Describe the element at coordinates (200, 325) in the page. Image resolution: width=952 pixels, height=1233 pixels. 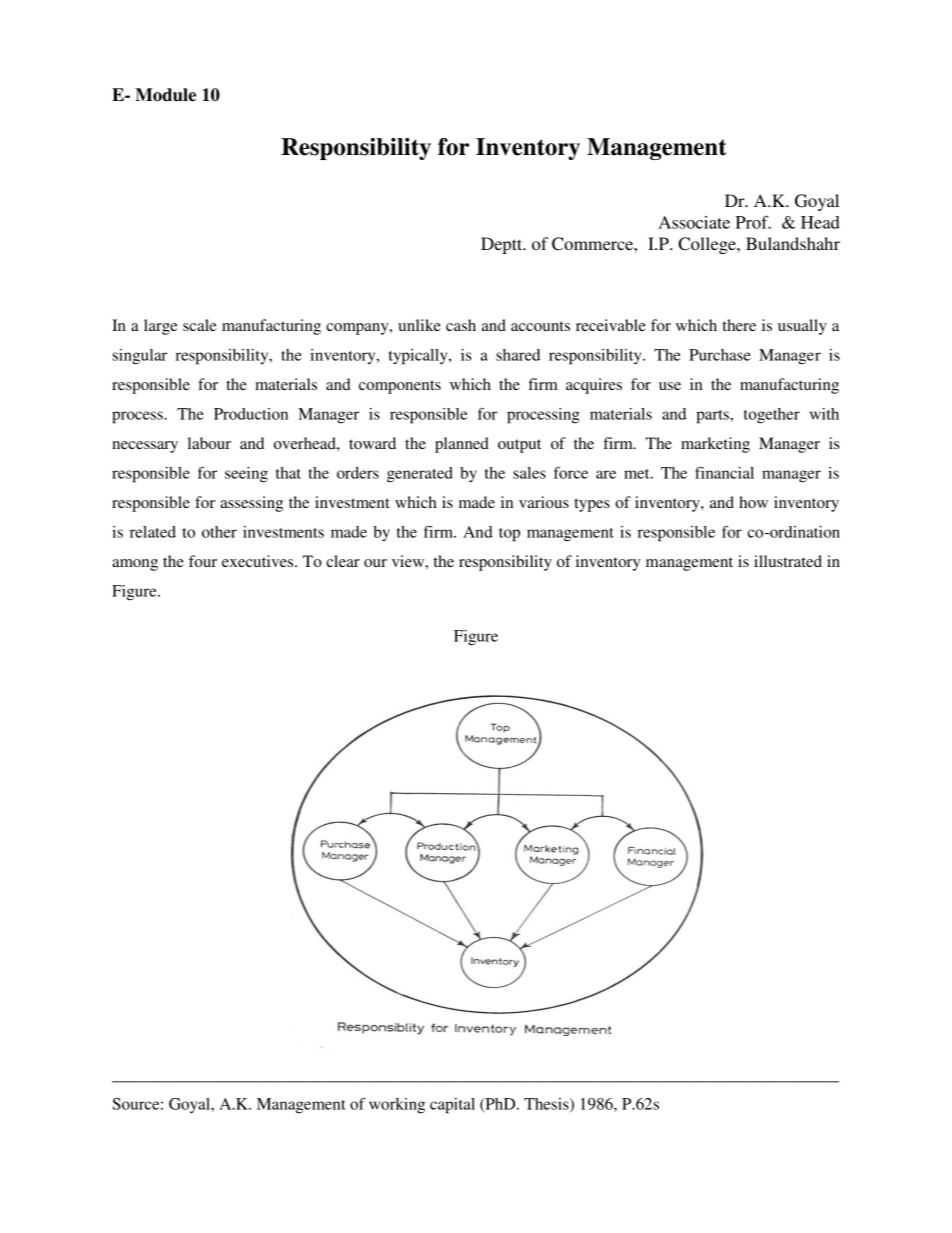
I see `scale` at that location.
